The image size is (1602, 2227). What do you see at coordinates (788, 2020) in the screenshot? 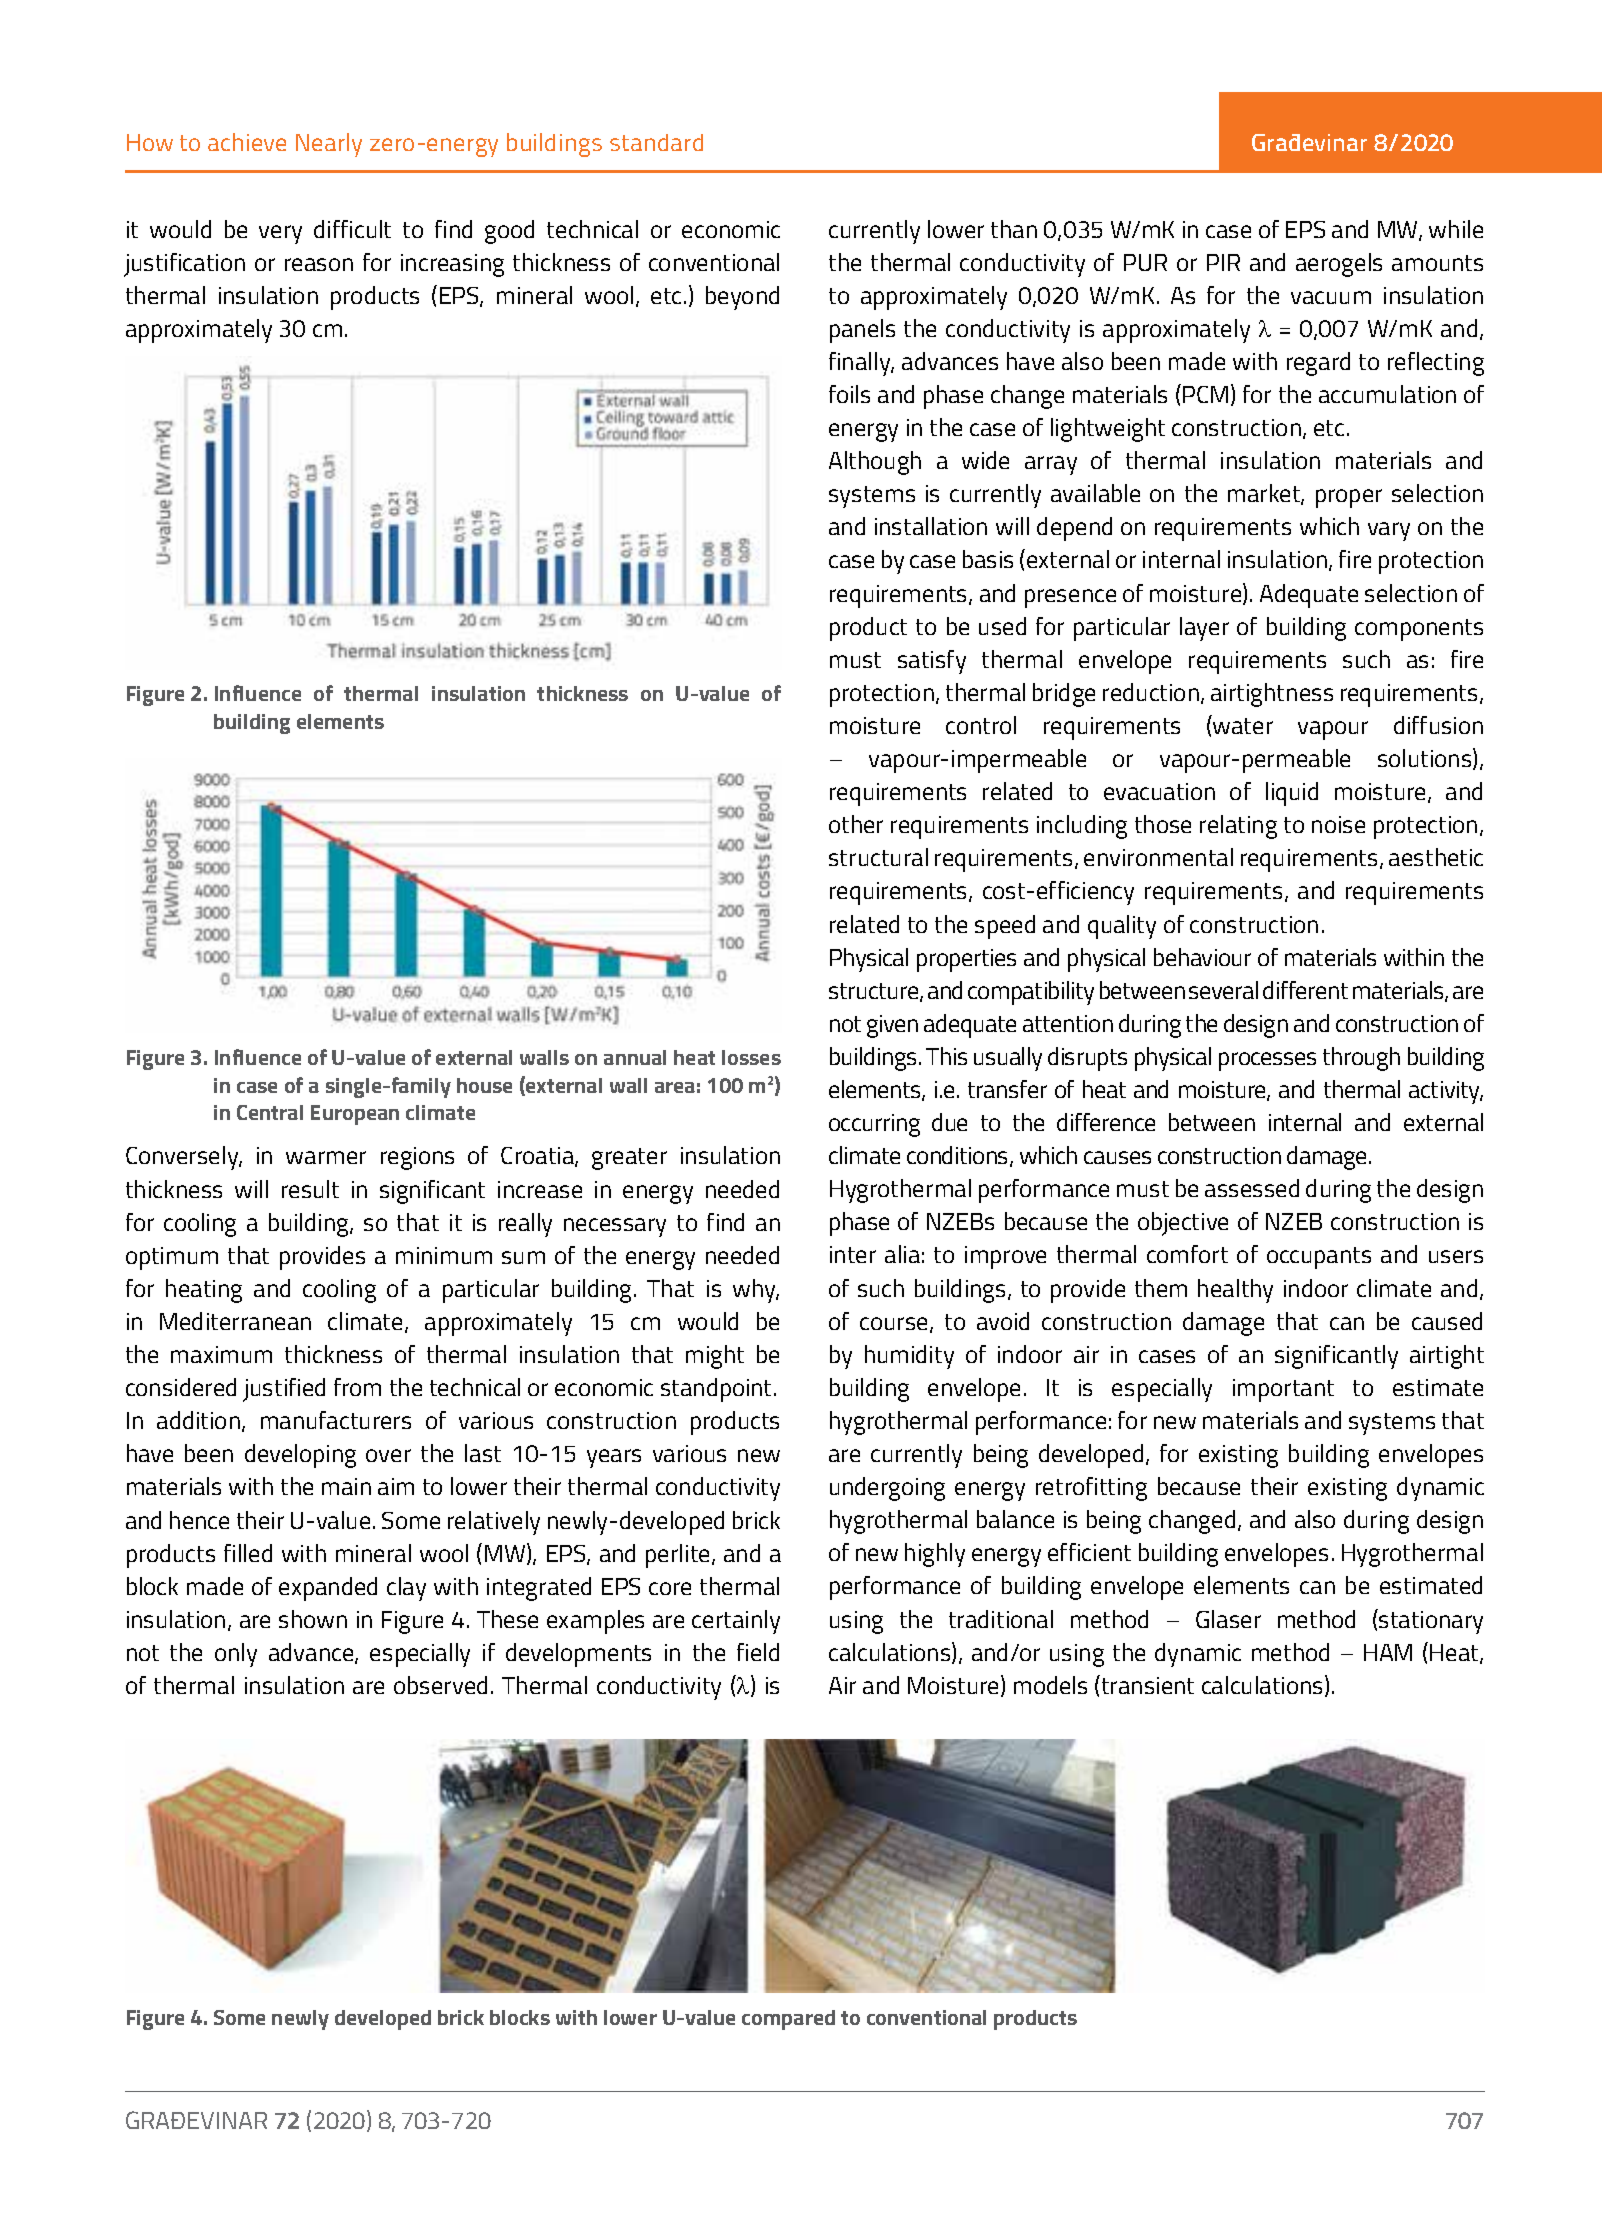
I see `compared` at bounding box center [788, 2020].
